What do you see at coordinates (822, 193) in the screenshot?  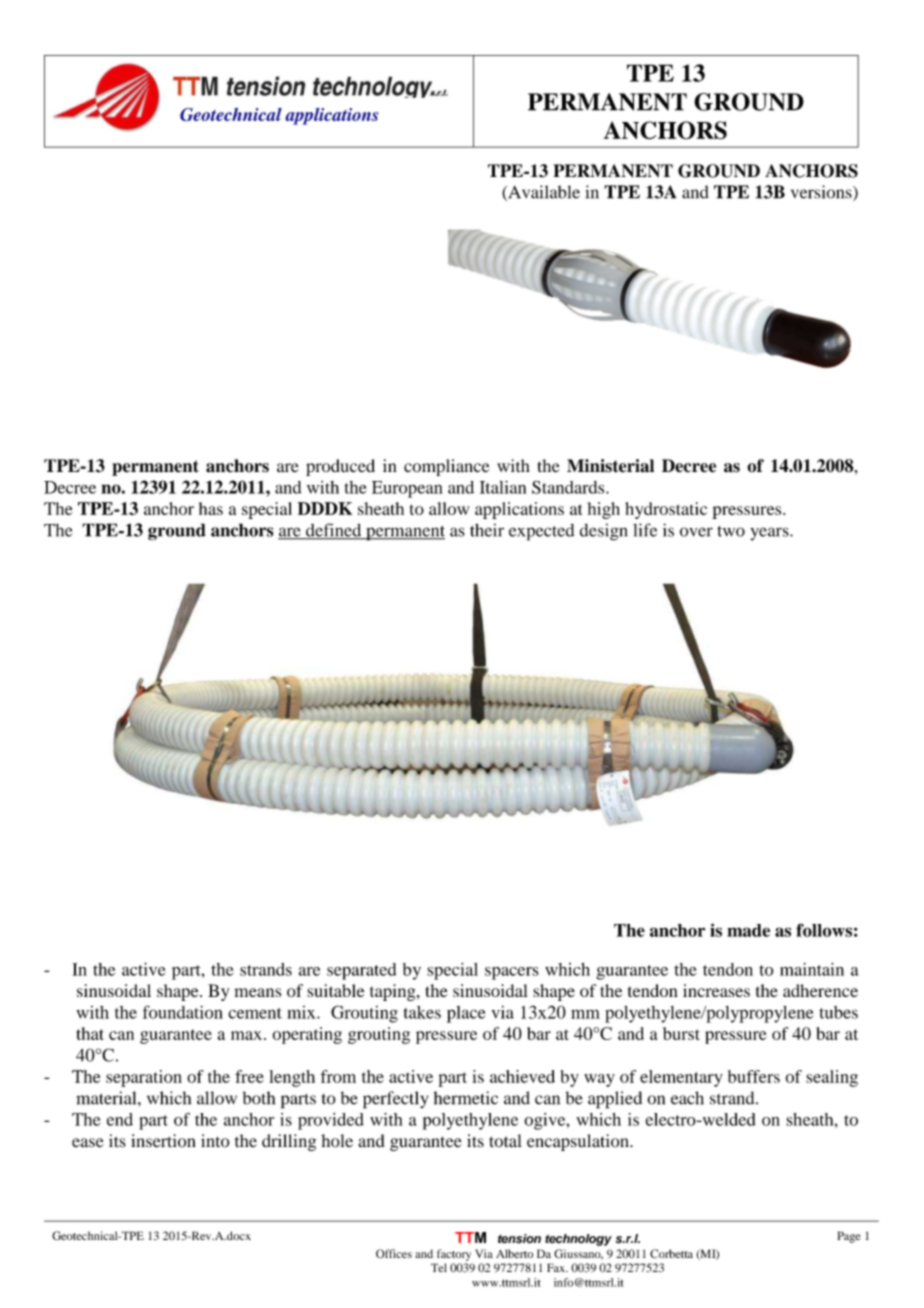 I see `versions` at bounding box center [822, 193].
